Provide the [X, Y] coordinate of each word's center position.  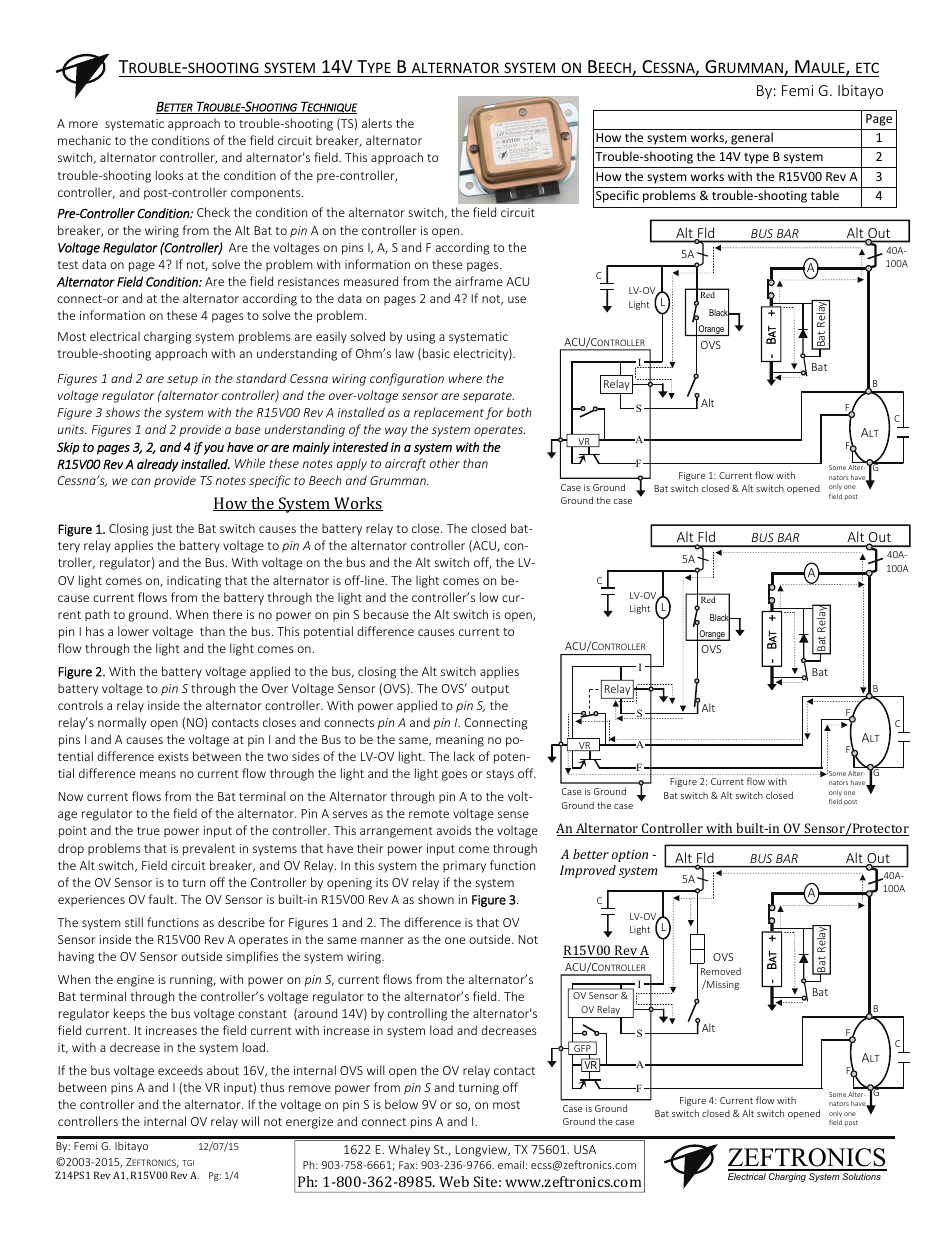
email [511, 1164]
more [83, 124]
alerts [377, 123]
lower [133, 631]
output [490, 690]
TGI [188, 1163]
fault [162, 899]
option [630, 856]
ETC [867, 67]
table [825, 195]
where [465, 378]
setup [182, 380]
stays [500, 775]
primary [464, 867]
